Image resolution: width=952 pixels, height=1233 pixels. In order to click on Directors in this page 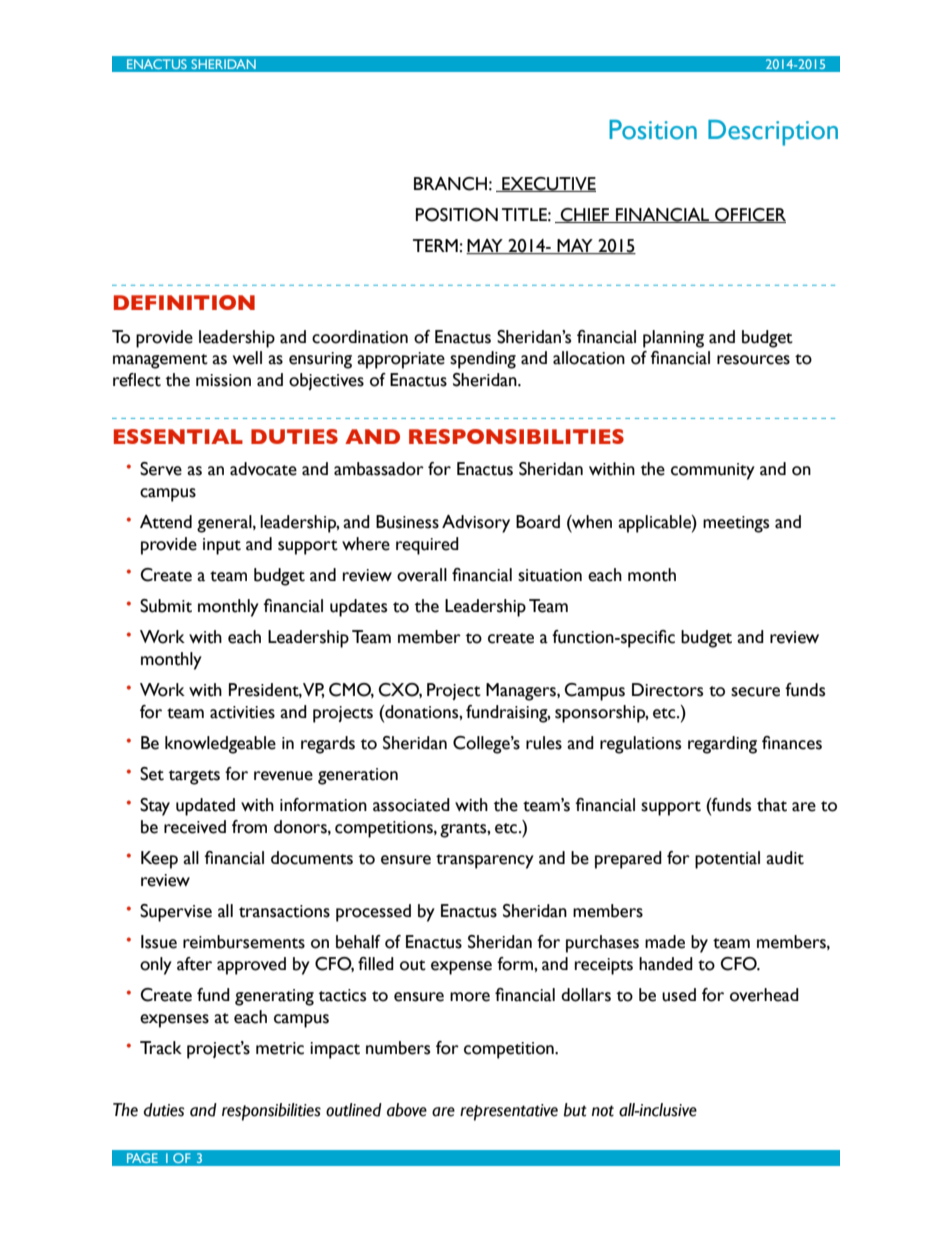, I will do `click(667, 690)`.
